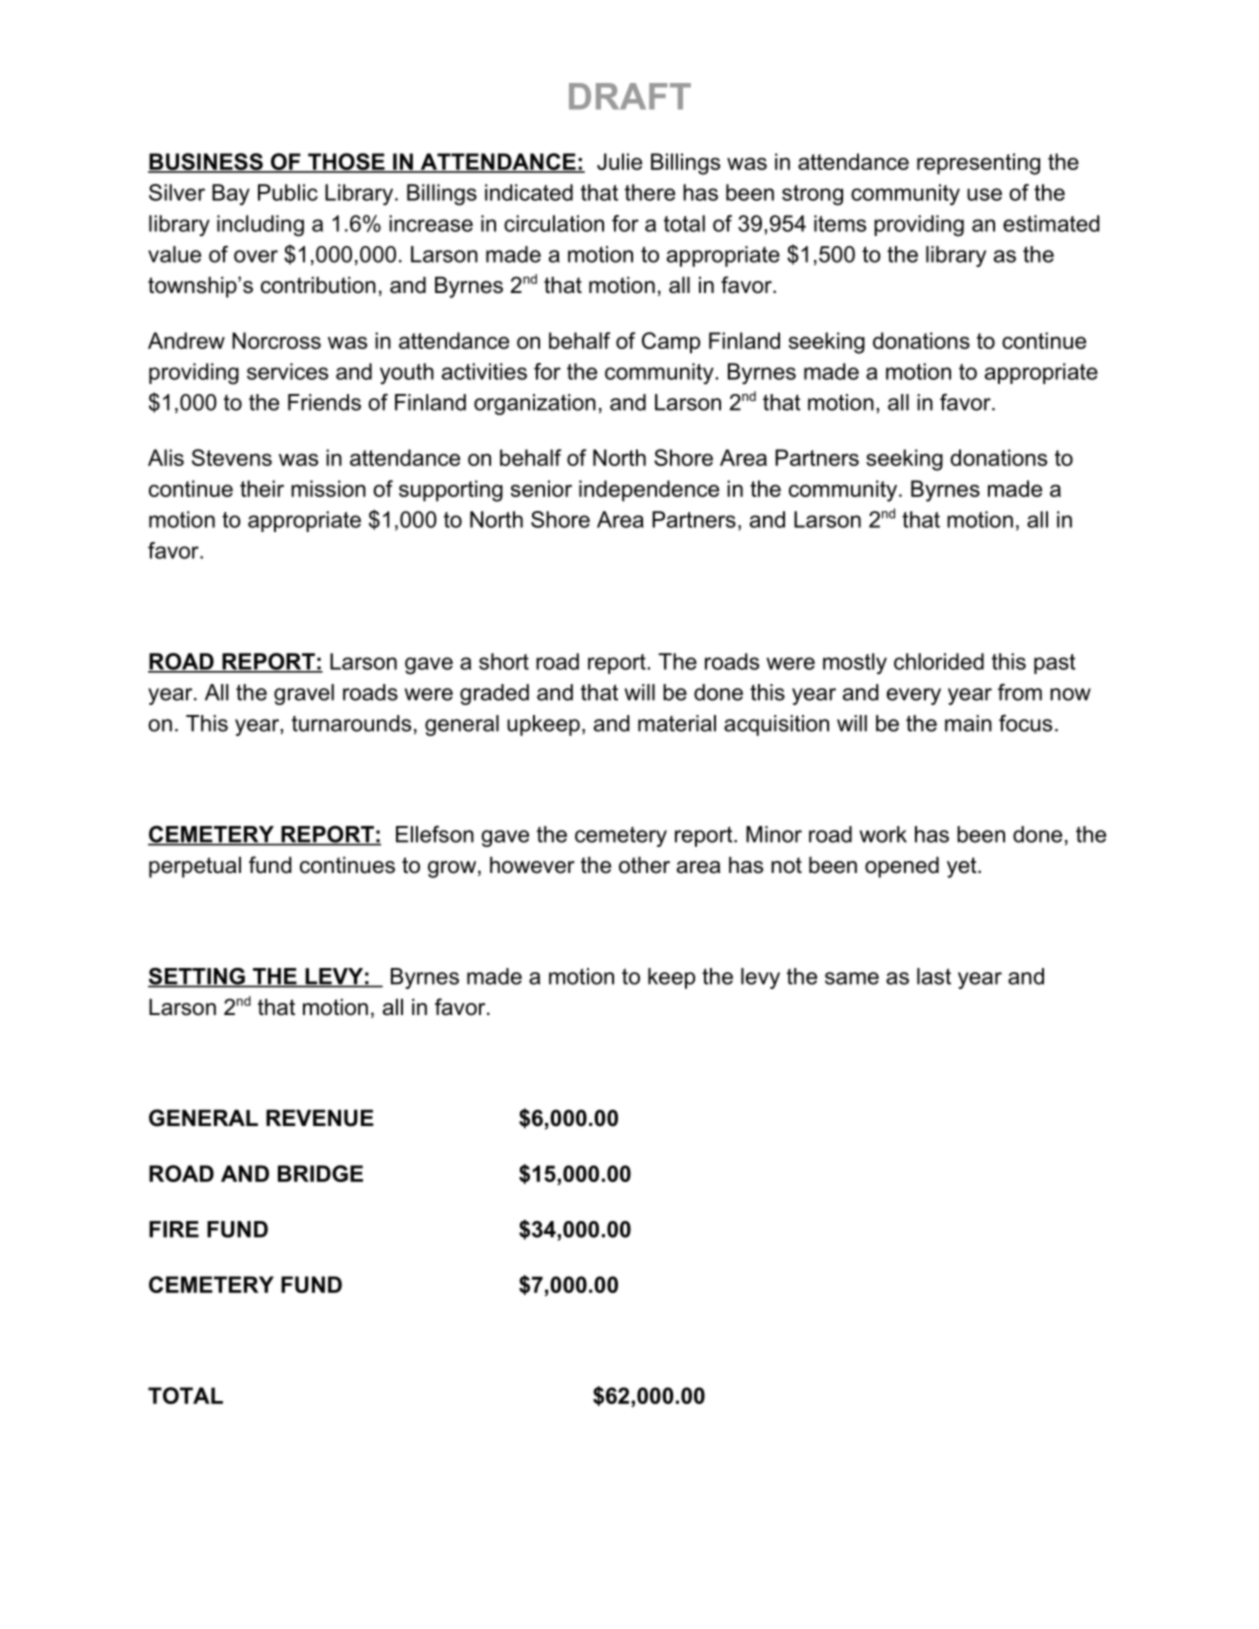  What do you see at coordinates (978, 164) in the page?
I see `representing` at bounding box center [978, 164].
